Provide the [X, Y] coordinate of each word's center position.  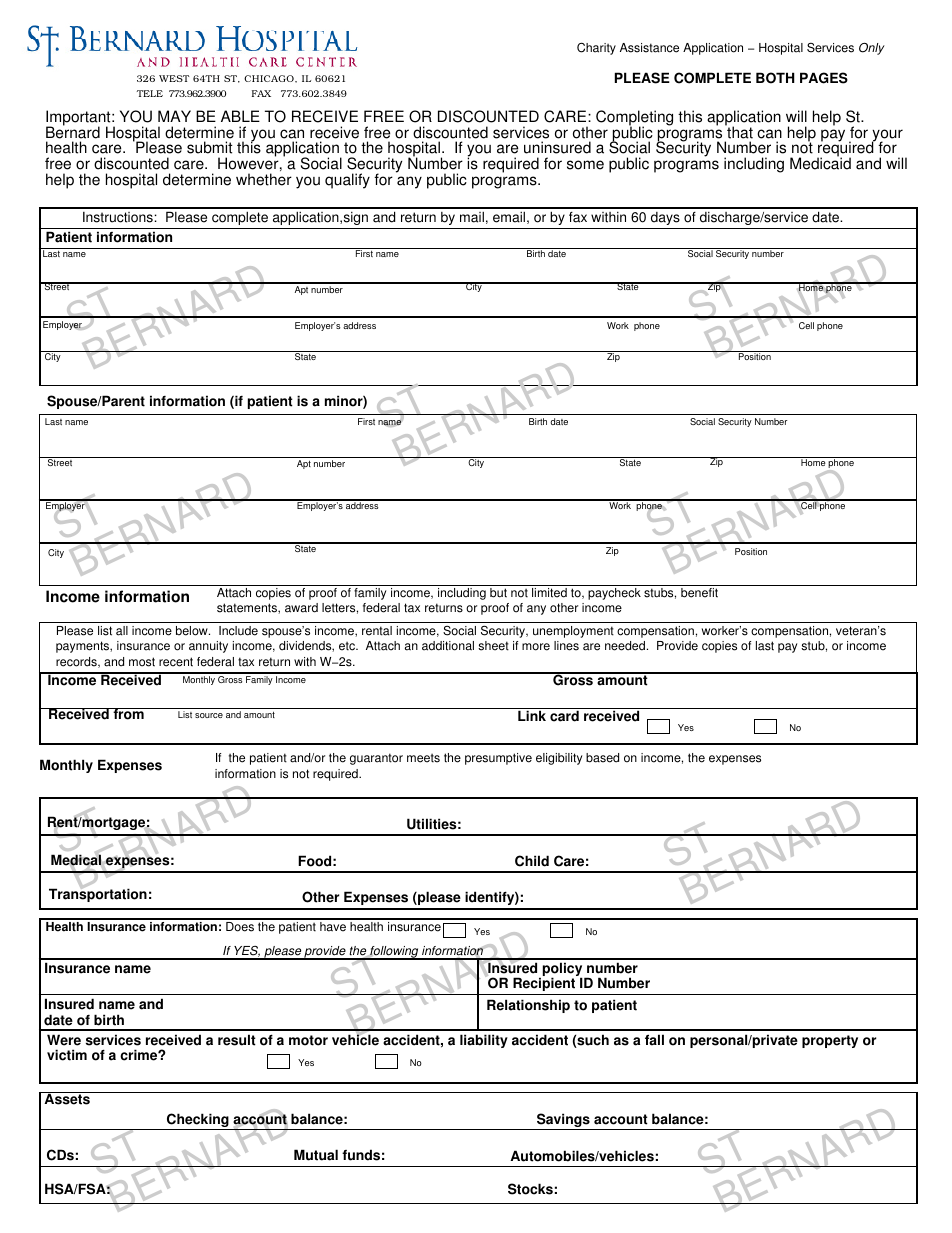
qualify [347, 181]
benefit [699, 593]
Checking [198, 1121]
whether [264, 179]
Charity [596, 48]
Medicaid [820, 163]
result [237, 1040]
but [498, 593]
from [128, 714]
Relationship [528, 1006]
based [602, 758]
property [830, 1041]
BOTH [775, 78]
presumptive [498, 759]
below [193, 631]
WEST [174, 78]
